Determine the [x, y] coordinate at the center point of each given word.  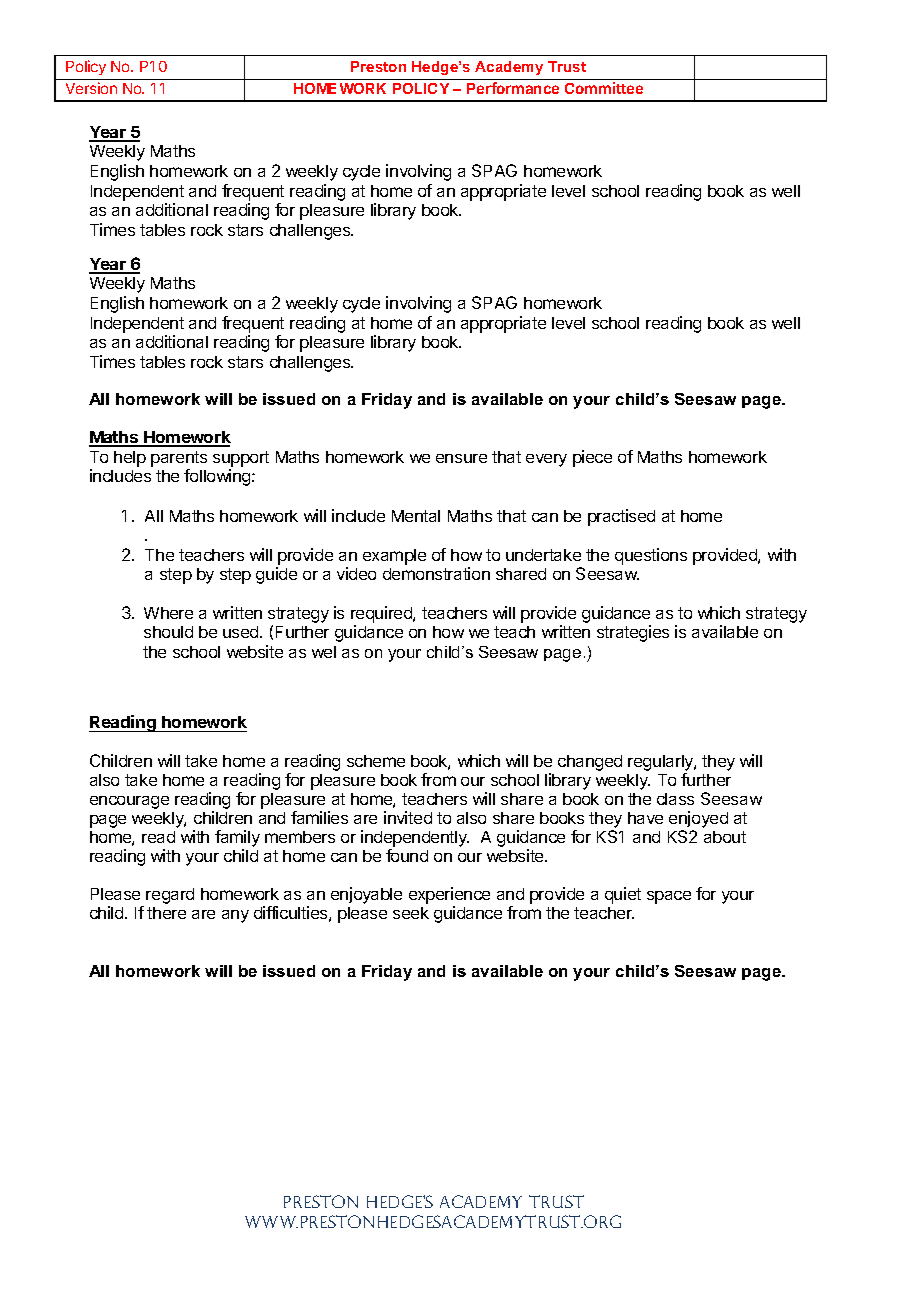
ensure [461, 458]
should [168, 632]
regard [170, 896]
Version [91, 88]
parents [179, 459]
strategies [633, 633]
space [669, 897]
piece [592, 458]
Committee [604, 88]
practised [621, 517]
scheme [376, 761]
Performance [513, 88]
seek [411, 913]
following [218, 477]
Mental [416, 516]
